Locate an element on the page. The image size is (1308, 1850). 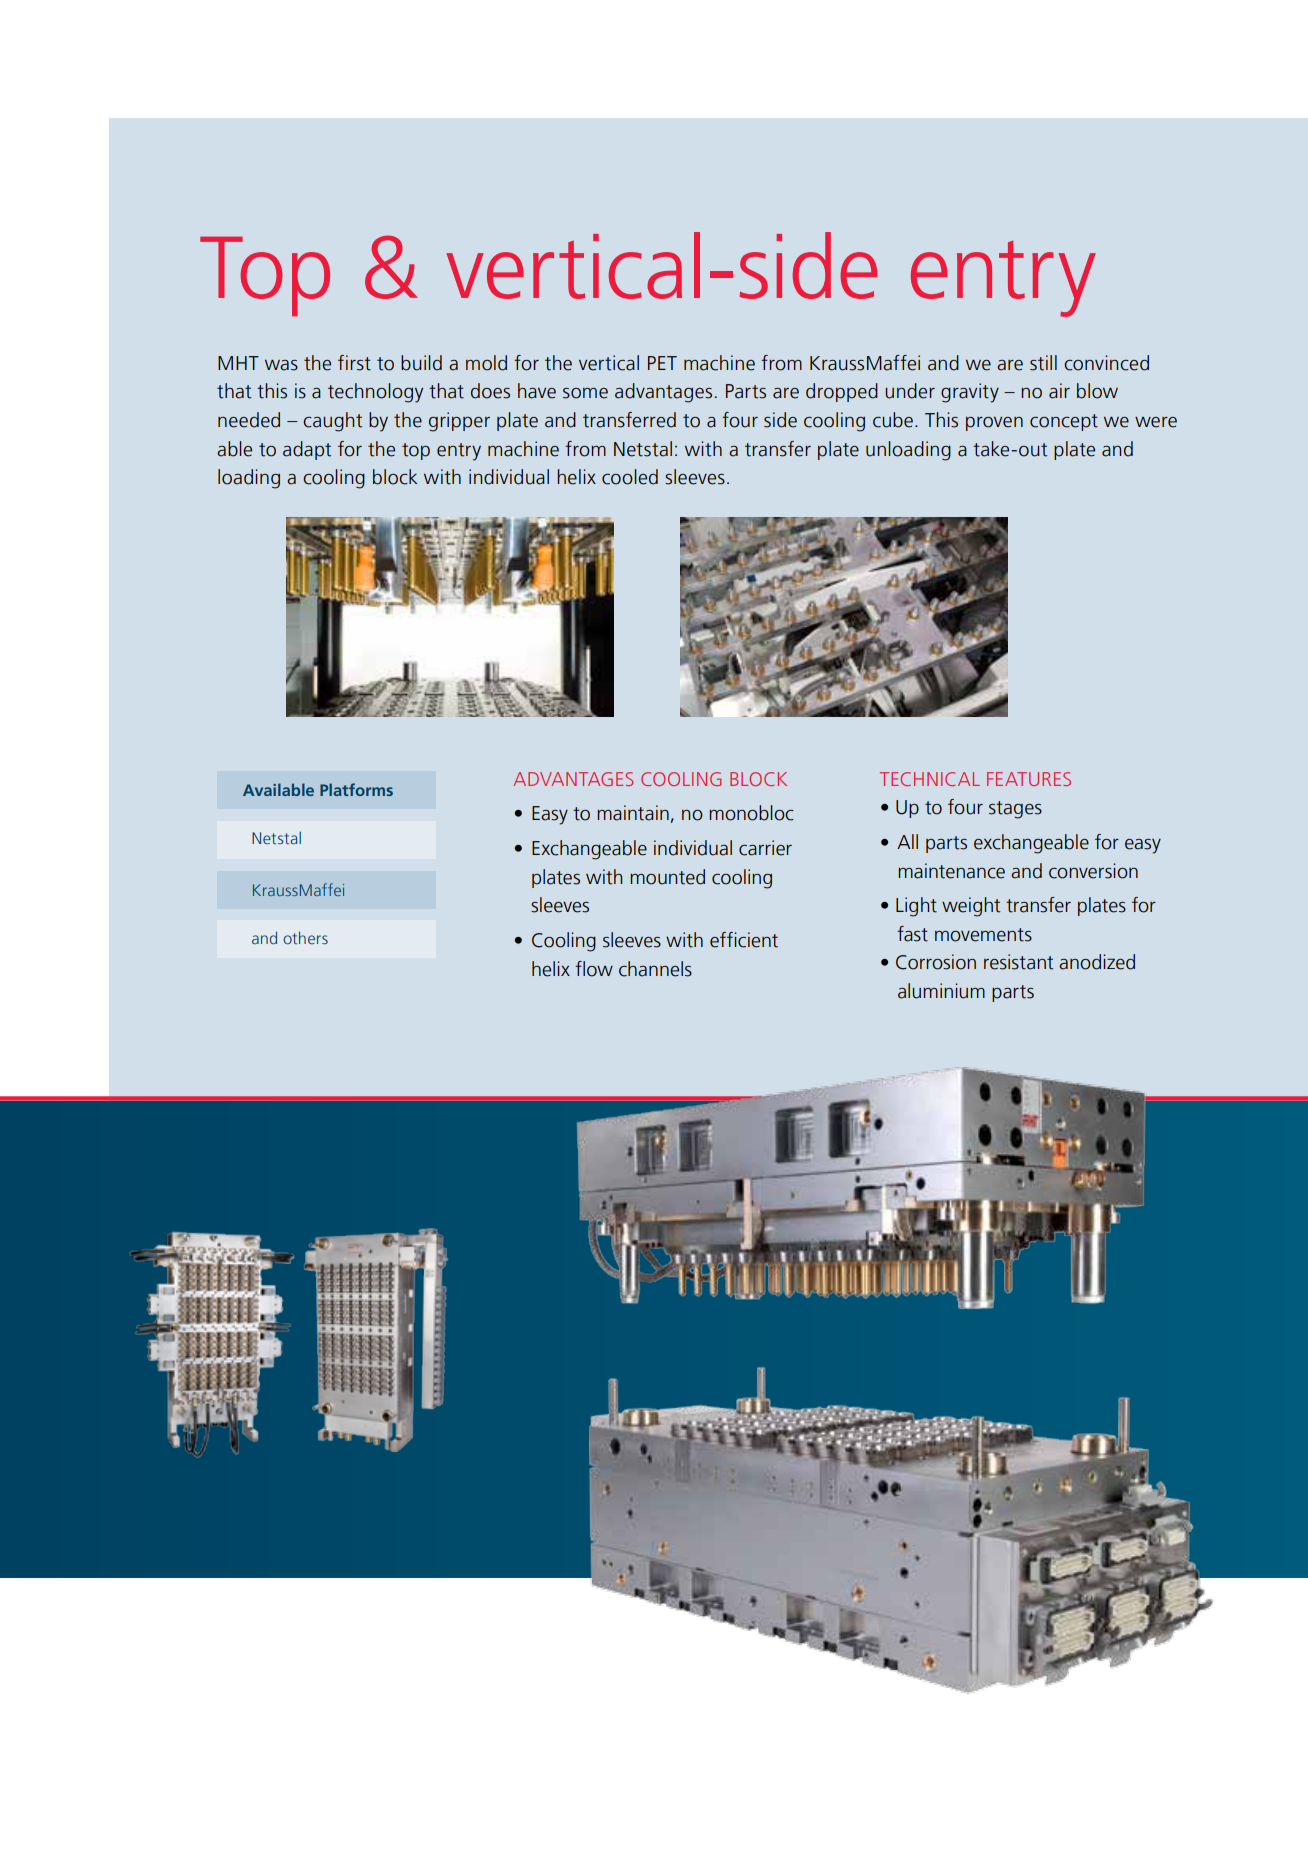
Features is located at coordinates (1029, 779).
